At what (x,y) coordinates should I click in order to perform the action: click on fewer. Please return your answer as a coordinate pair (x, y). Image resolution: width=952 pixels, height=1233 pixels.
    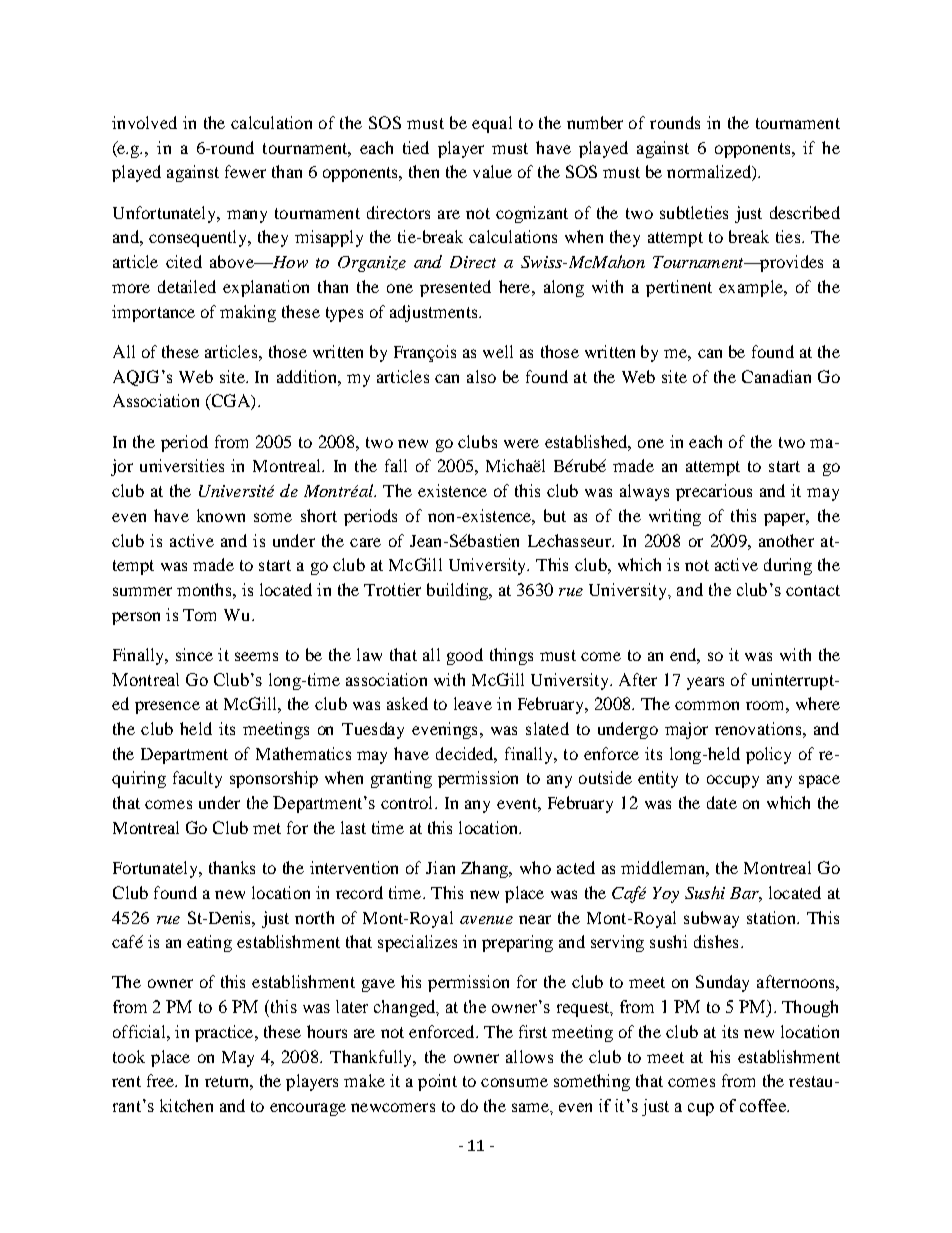
    Looking at the image, I should click on (245, 171).
